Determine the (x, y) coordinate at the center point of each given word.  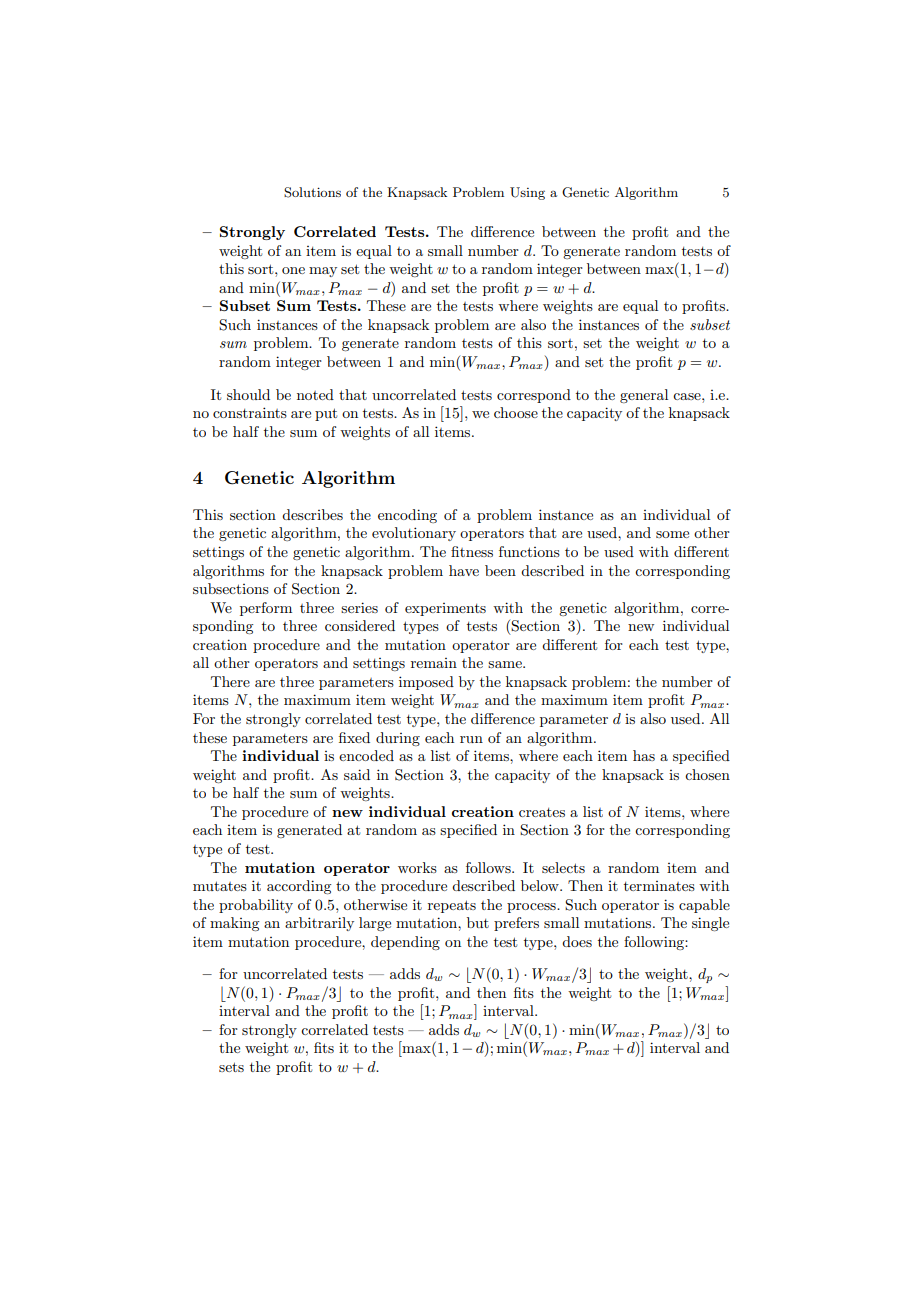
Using (527, 193)
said (357, 774)
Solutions (312, 192)
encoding (407, 516)
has (644, 755)
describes (312, 514)
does (577, 941)
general (644, 396)
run (471, 739)
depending (405, 943)
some (672, 534)
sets (231, 1067)
